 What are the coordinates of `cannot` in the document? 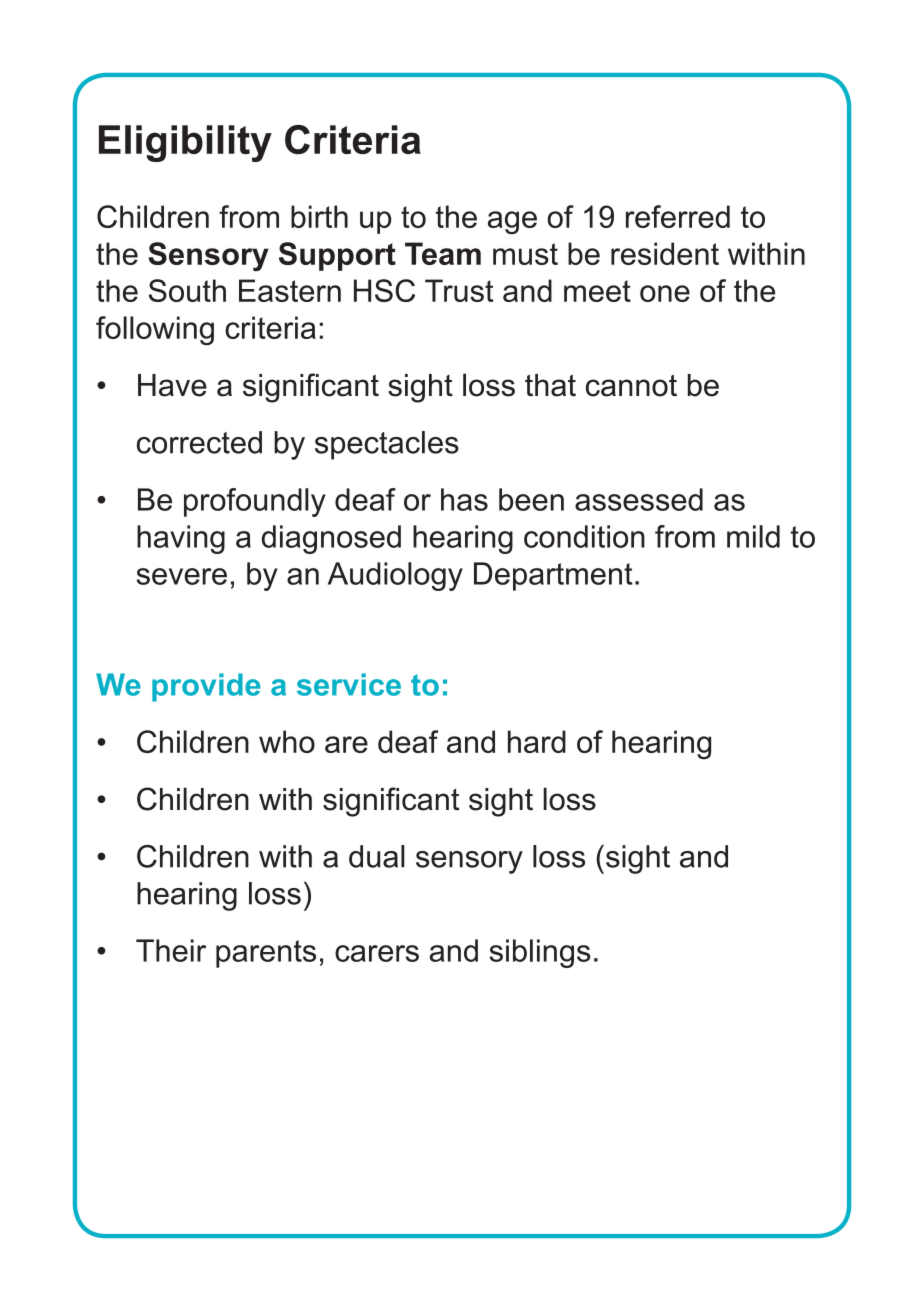 It's located at (631, 385).
